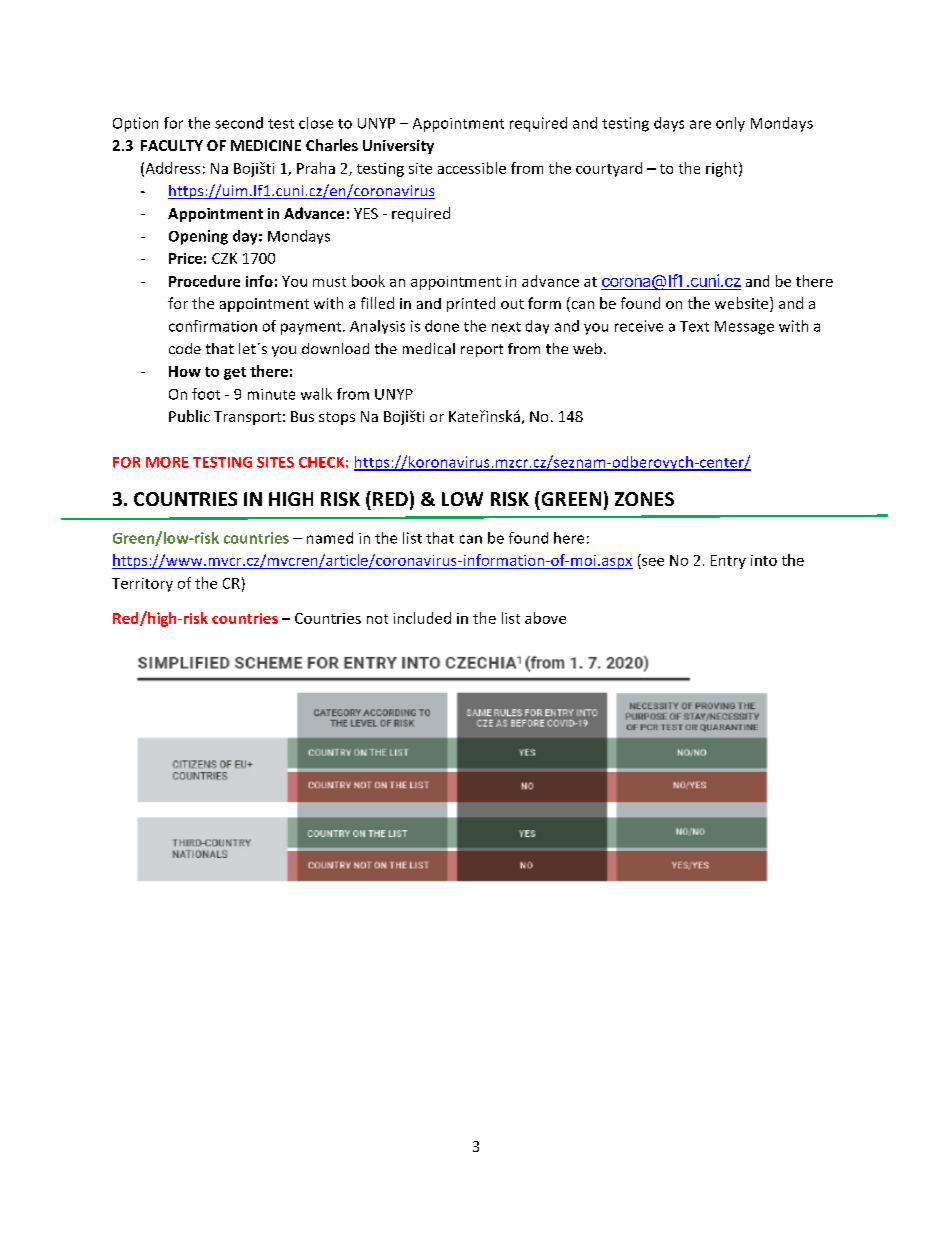 The width and height of the image is (952, 1233). What do you see at coordinates (330, 538) in the image?
I see `named` at bounding box center [330, 538].
